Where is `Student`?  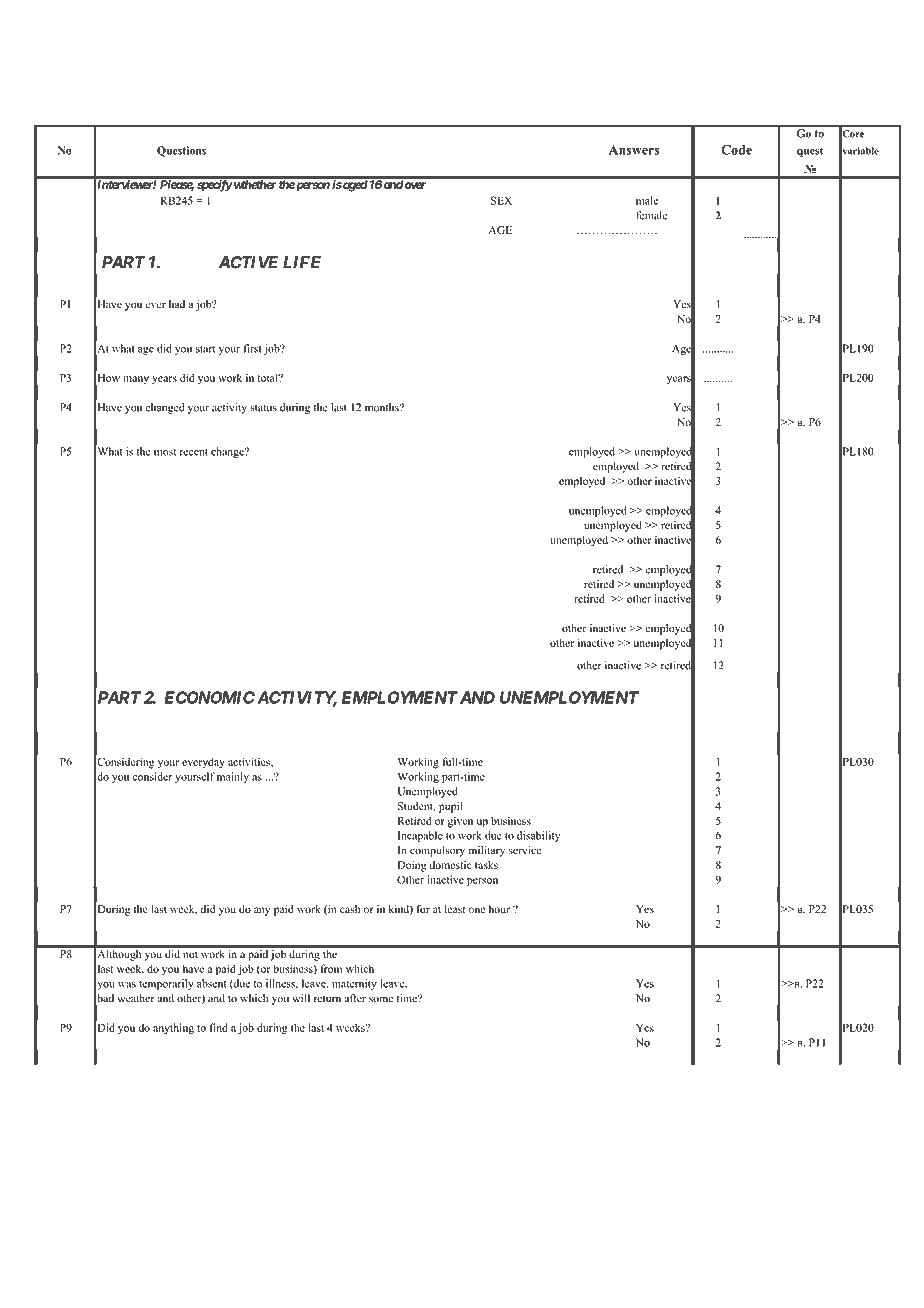
Student is located at coordinates (416, 806).
